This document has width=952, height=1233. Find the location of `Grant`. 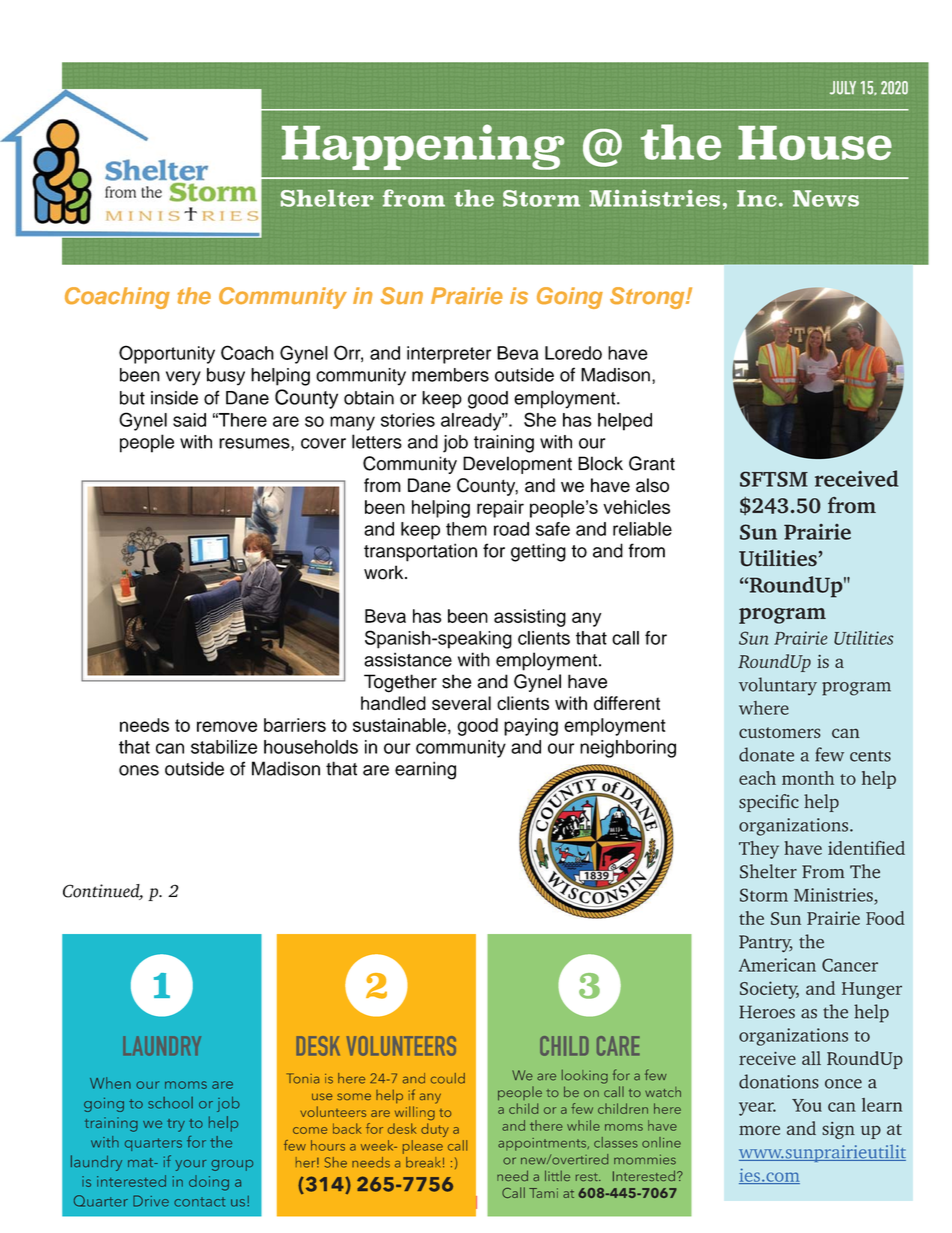

Grant is located at coordinates (652, 463).
